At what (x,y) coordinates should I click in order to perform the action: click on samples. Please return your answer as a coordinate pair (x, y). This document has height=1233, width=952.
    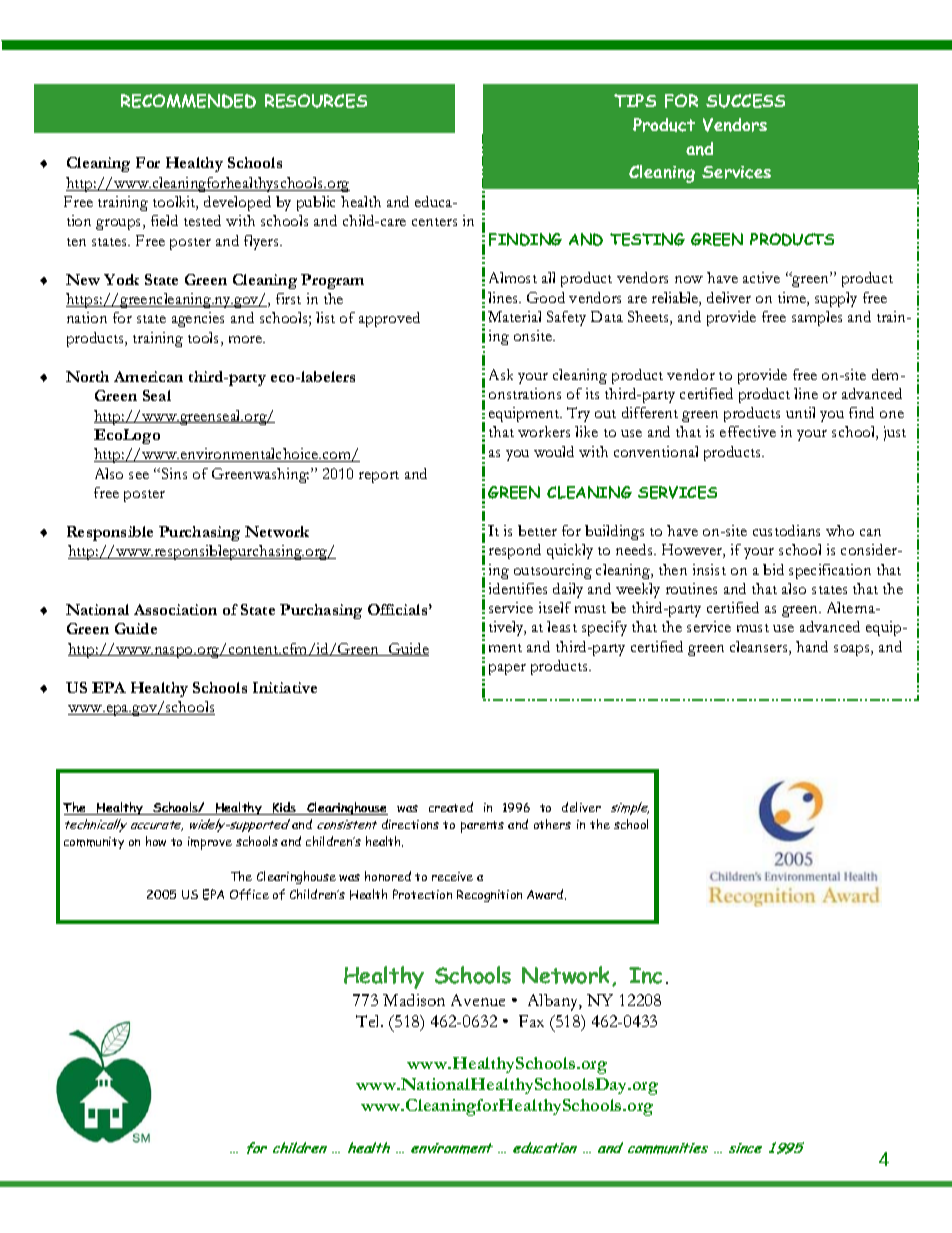
    Looking at the image, I should click on (817, 318).
